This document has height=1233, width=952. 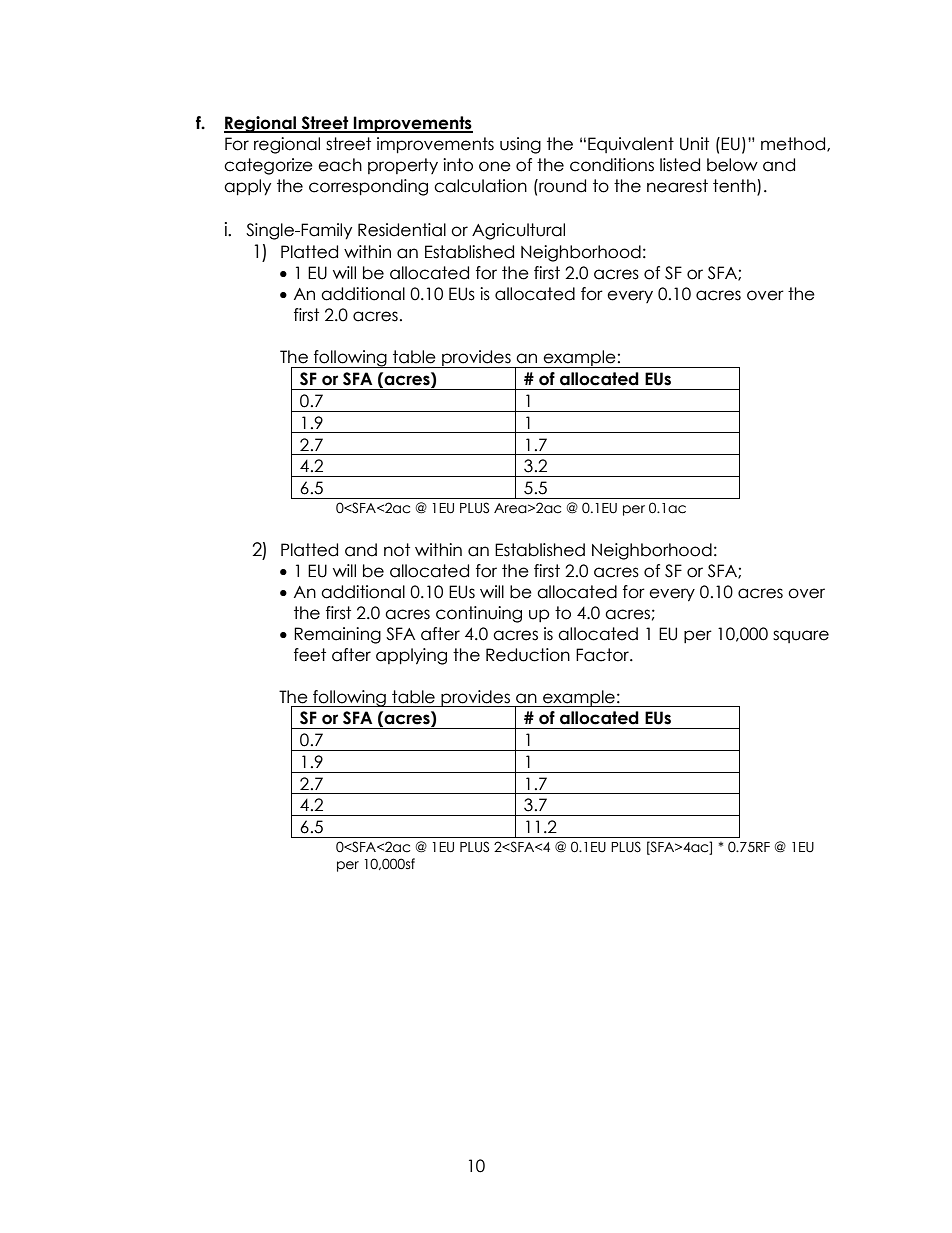 What do you see at coordinates (340, 165) in the document?
I see `each` at bounding box center [340, 165].
